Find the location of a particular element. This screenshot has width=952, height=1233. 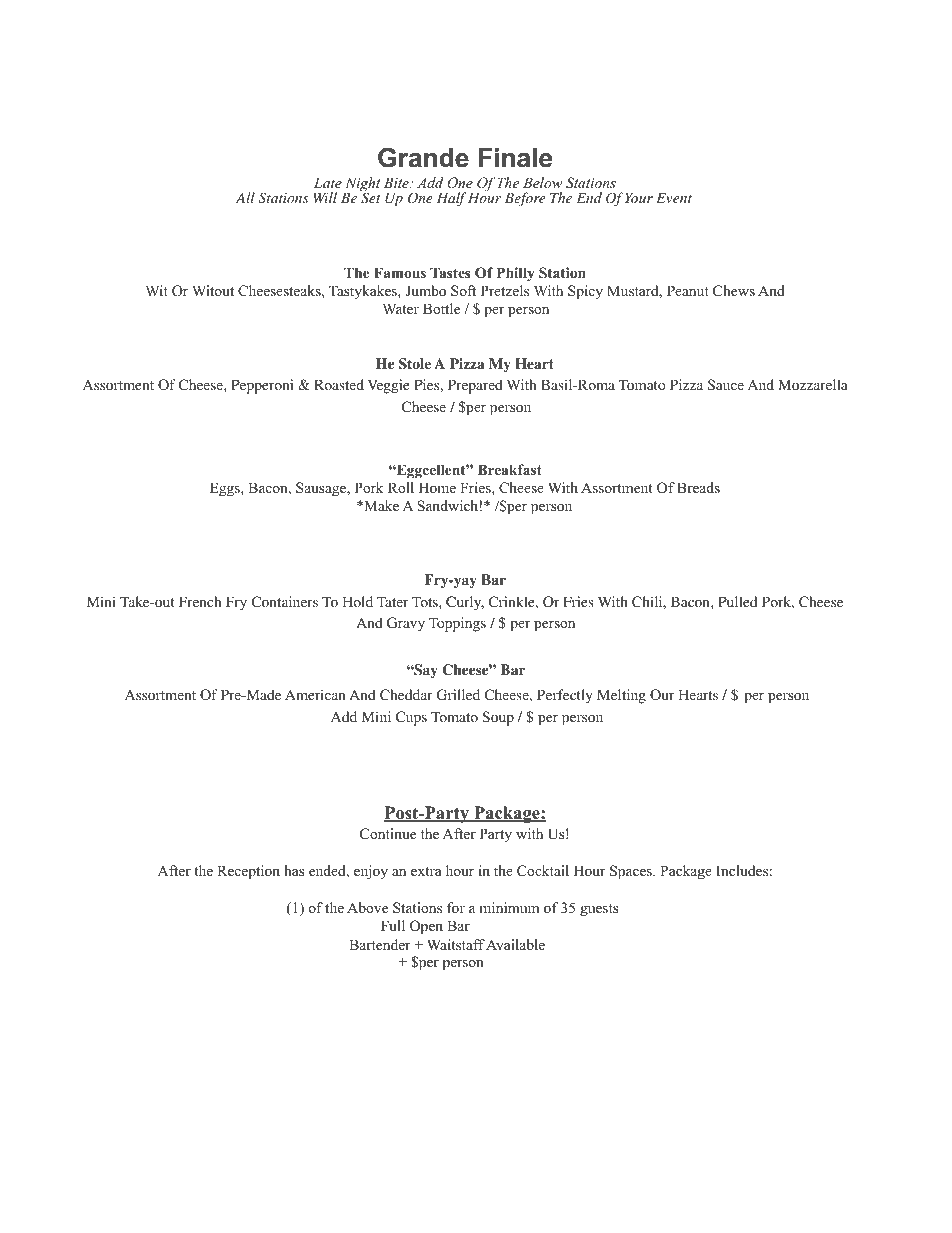

Breakfast is located at coordinates (510, 469).
